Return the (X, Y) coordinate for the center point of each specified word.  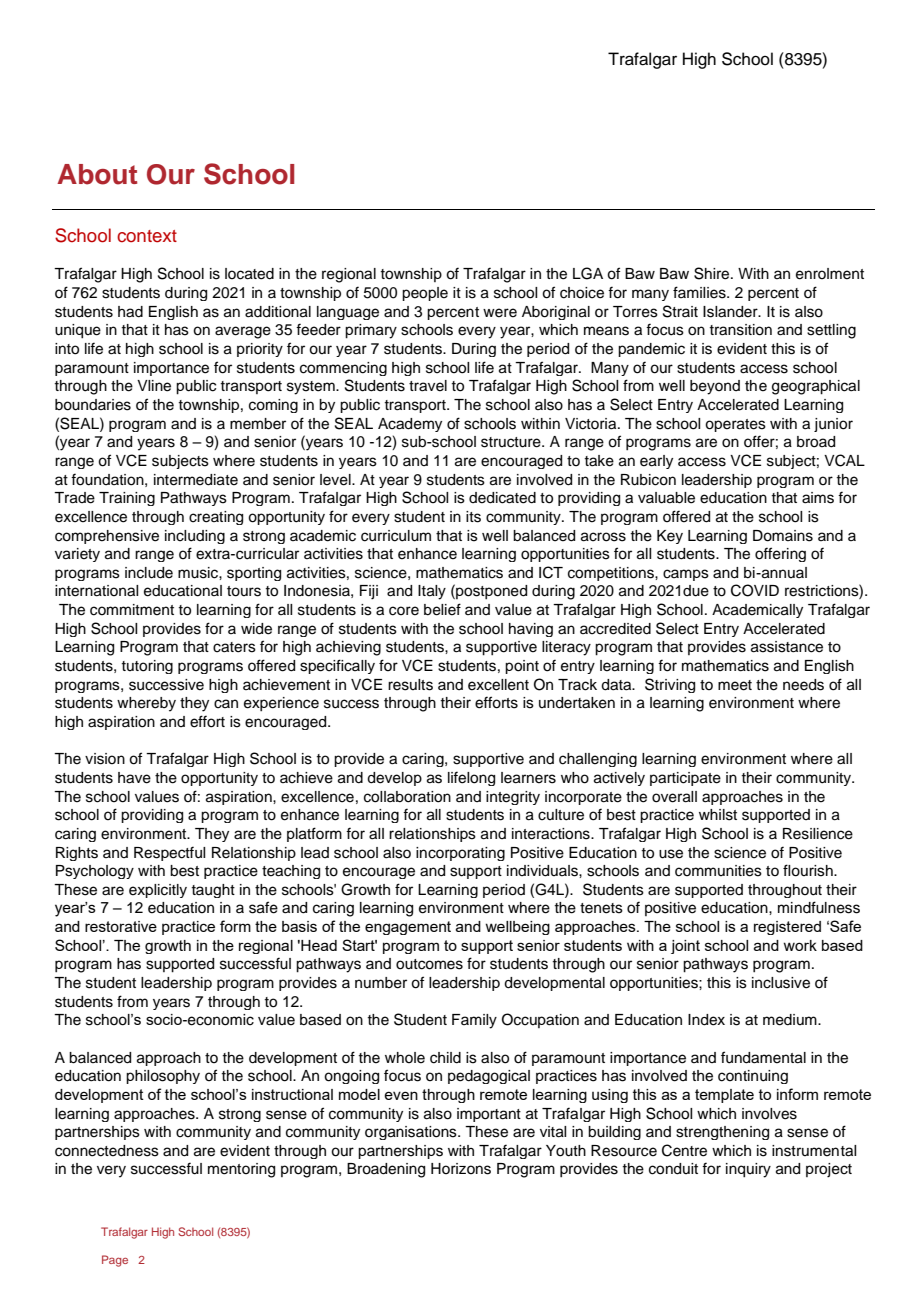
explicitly (158, 891)
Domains (783, 536)
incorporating (460, 854)
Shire (713, 273)
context (147, 236)
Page (115, 1261)
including (195, 537)
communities (718, 871)
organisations (412, 1133)
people (425, 294)
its (473, 517)
